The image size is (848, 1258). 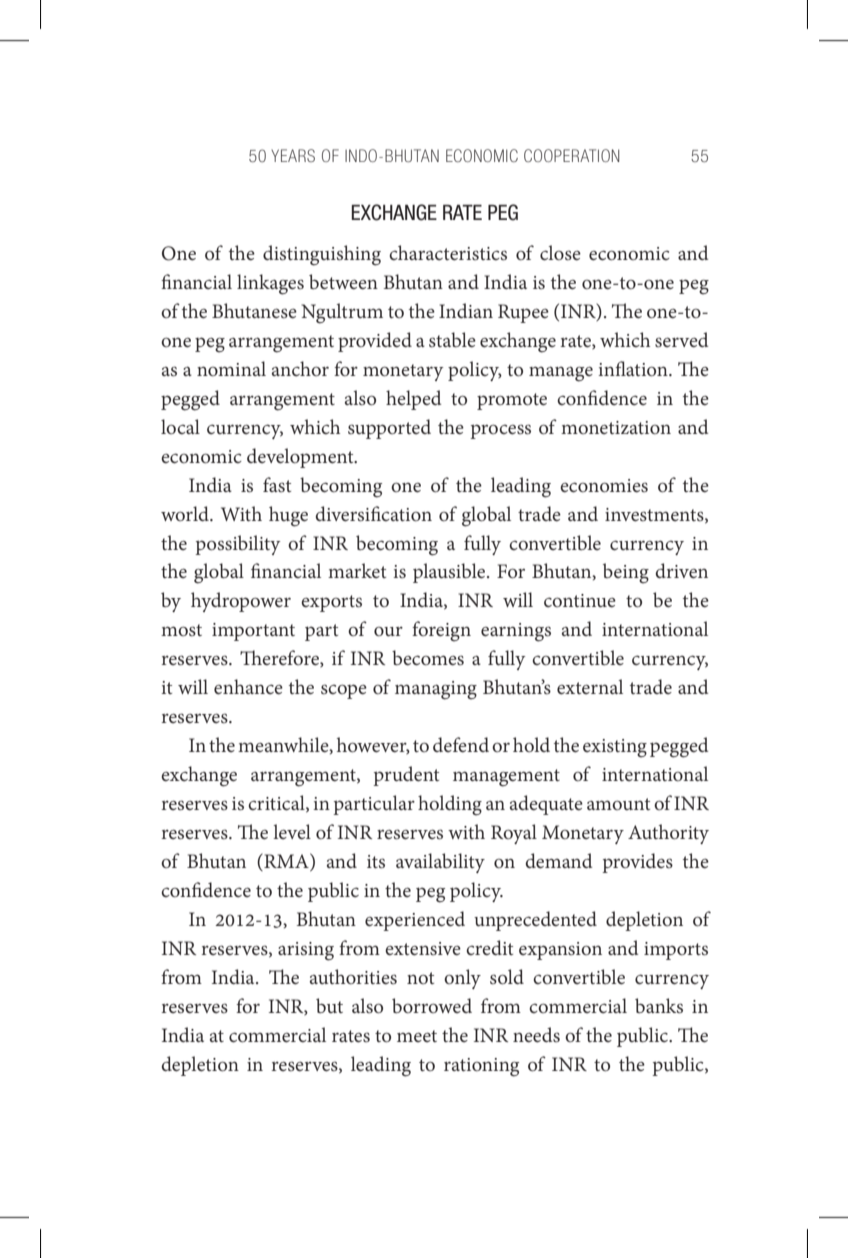 What do you see at coordinates (329, 1005) in the screenshot?
I see `but` at bounding box center [329, 1005].
